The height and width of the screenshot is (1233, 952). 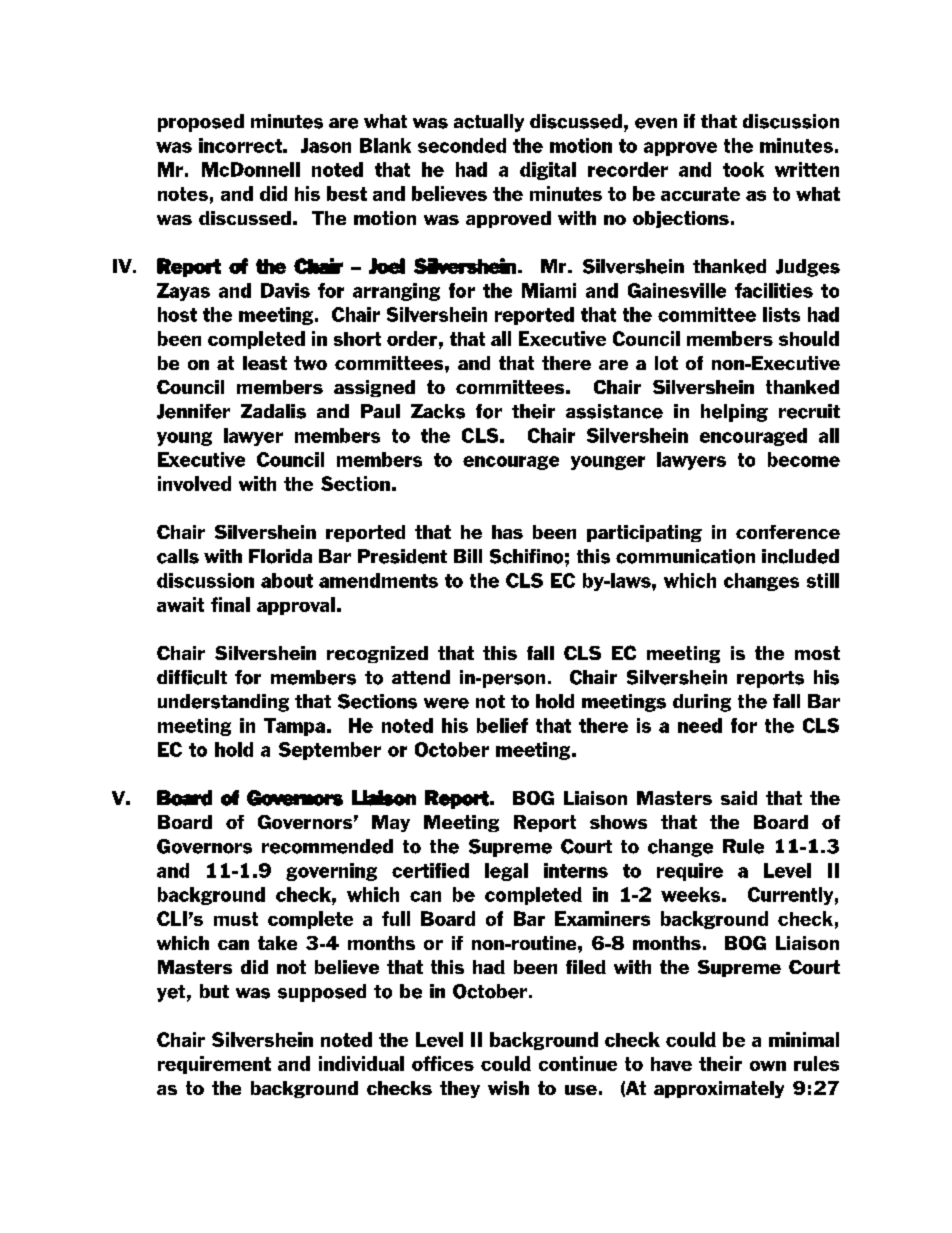 What do you see at coordinates (462, 145) in the screenshot?
I see `seconded` at bounding box center [462, 145].
